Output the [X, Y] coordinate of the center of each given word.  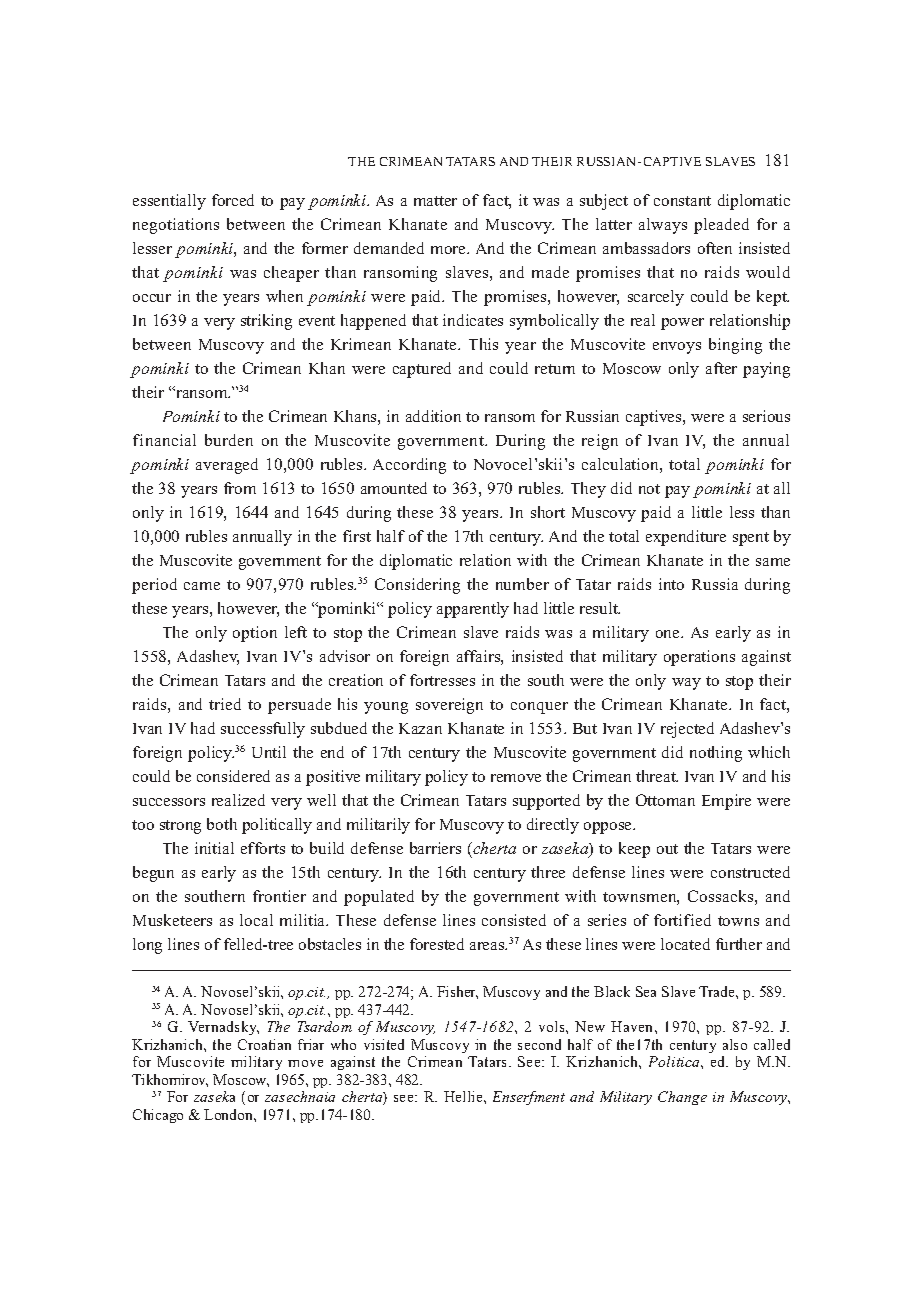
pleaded [721, 226]
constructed [750, 872]
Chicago [158, 1116]
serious [766, 416]
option [255, 634]
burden [229, 440]
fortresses [442, 680]
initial [214, 848]
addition [433, 416]
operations [699, 658]
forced [233, 200]
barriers [435, 848]
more [449, 250]
